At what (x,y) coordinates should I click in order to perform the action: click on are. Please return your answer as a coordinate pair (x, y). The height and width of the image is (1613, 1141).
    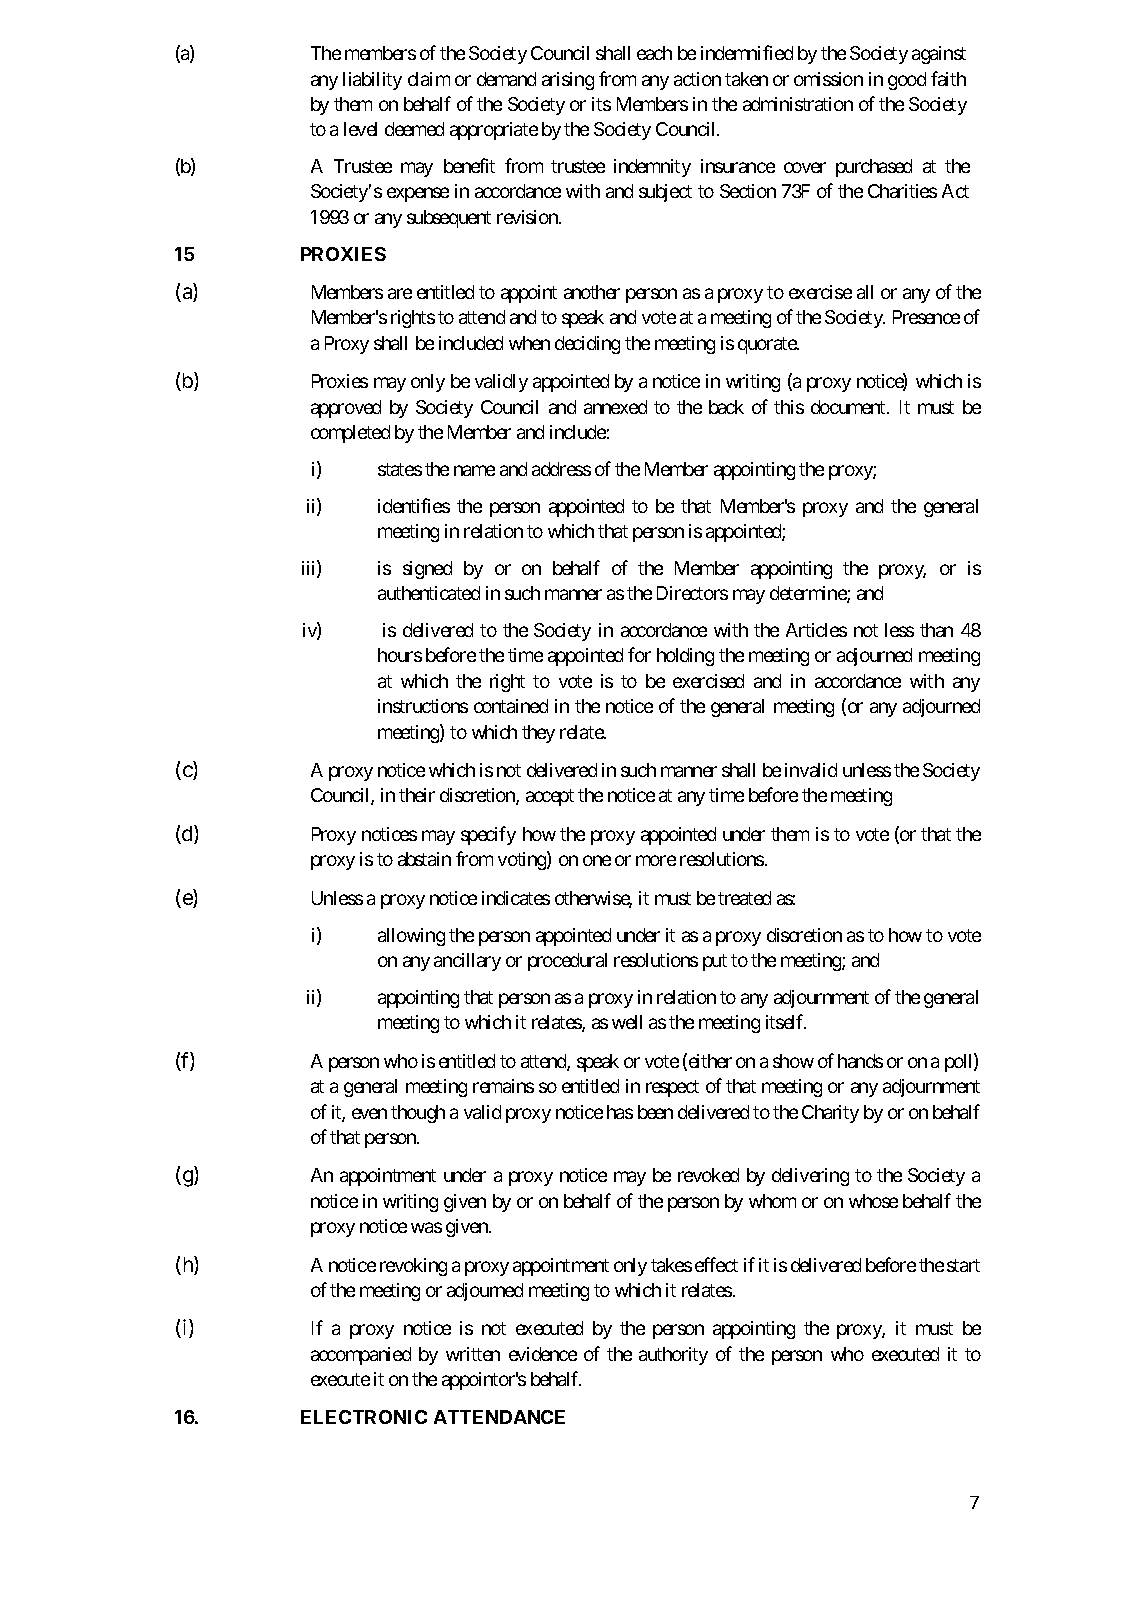
    Looking at the image, I should click on (400, 293).
